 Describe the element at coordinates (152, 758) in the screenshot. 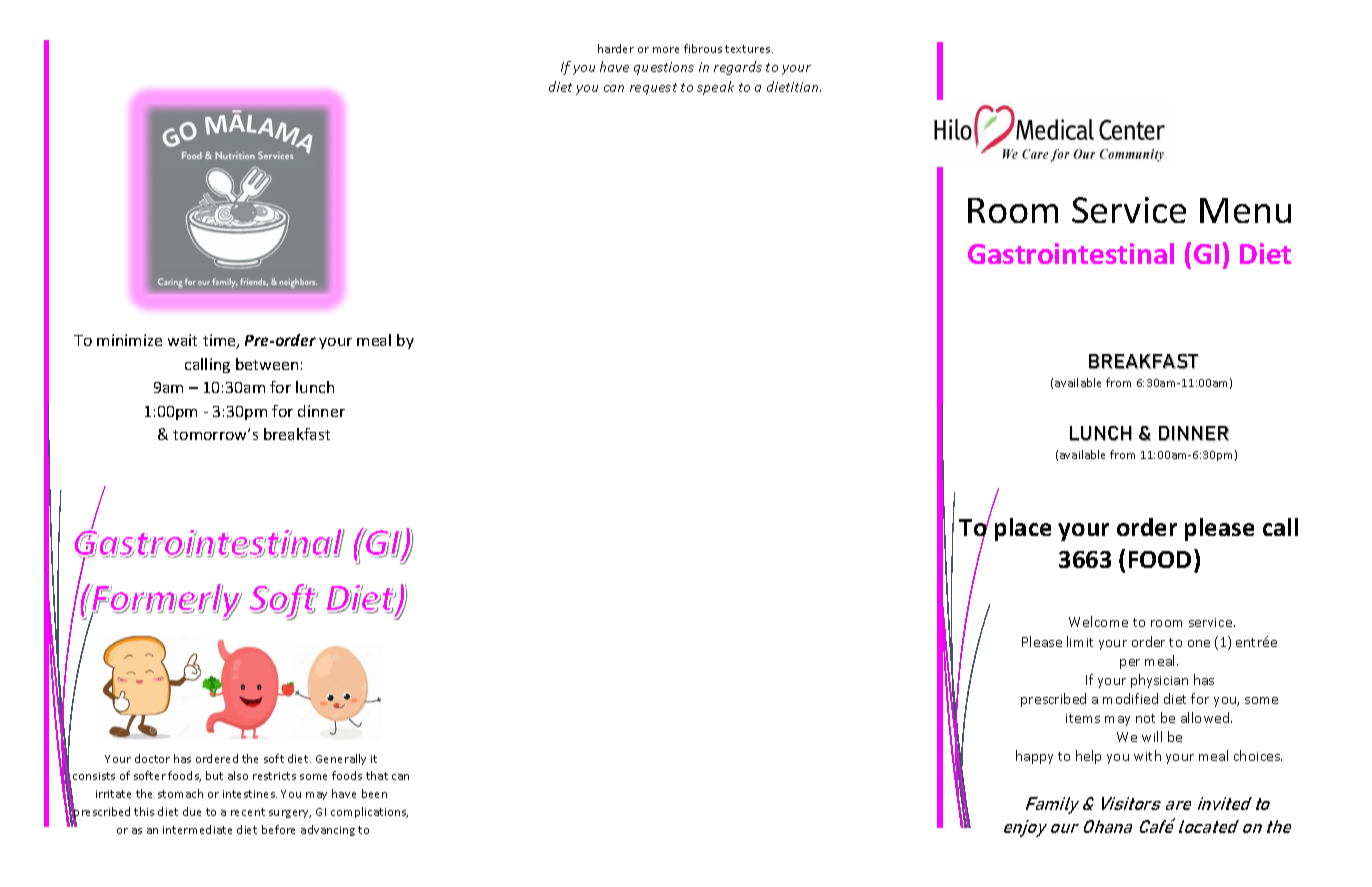

I see `doctor` at that location.
